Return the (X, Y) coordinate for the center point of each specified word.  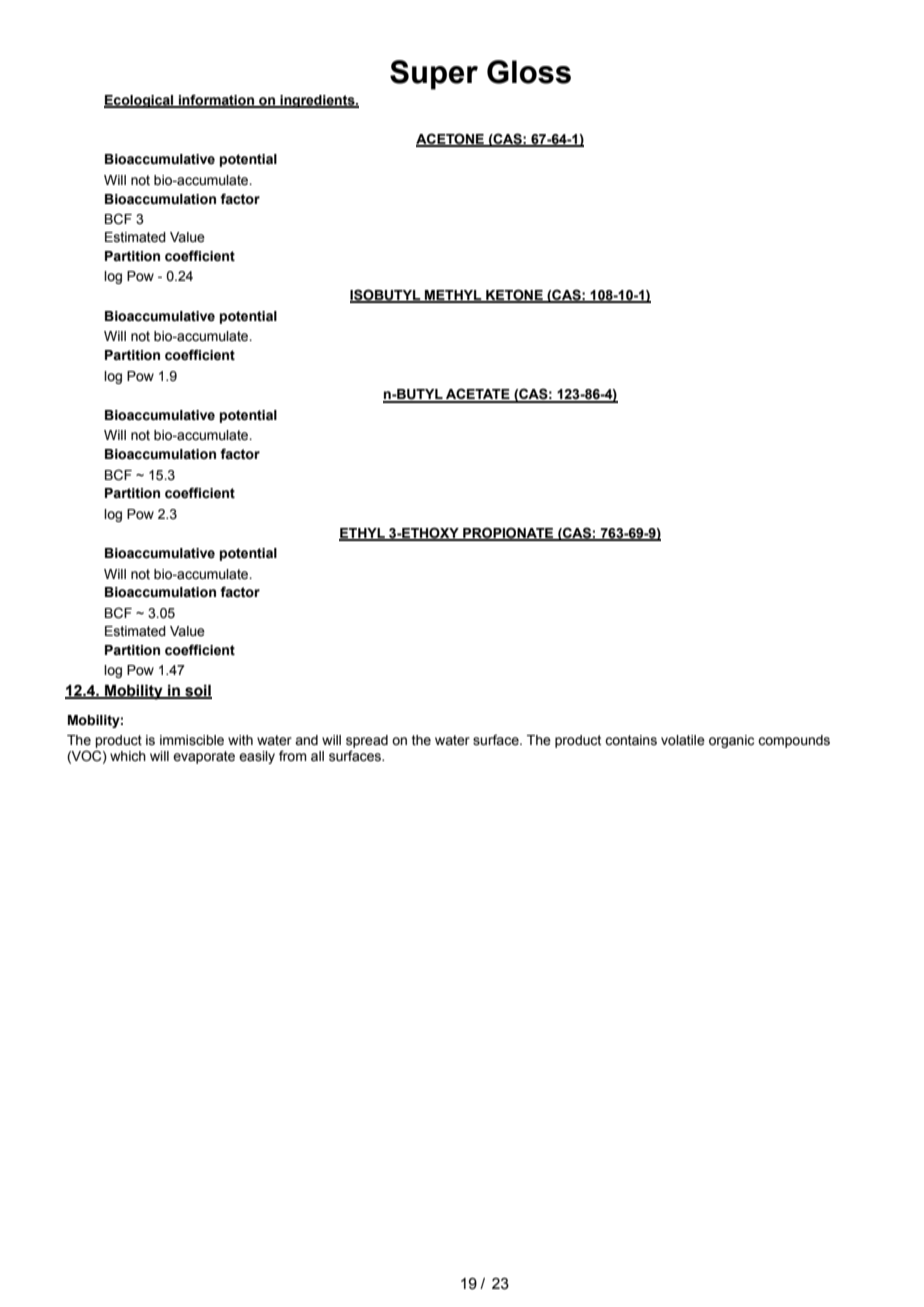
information (216, 100)
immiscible (192, 740)
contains (631, 740)
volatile (683, 740)
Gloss (529, 72)
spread (367, 741)
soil (197, 691)
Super (434, 75)
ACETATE (478, 395)
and (306, 740)
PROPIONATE (508, 533)
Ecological (140, 101)
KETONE (514, 296)
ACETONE (451, 139)
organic (731, 741)
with (240, 740)
